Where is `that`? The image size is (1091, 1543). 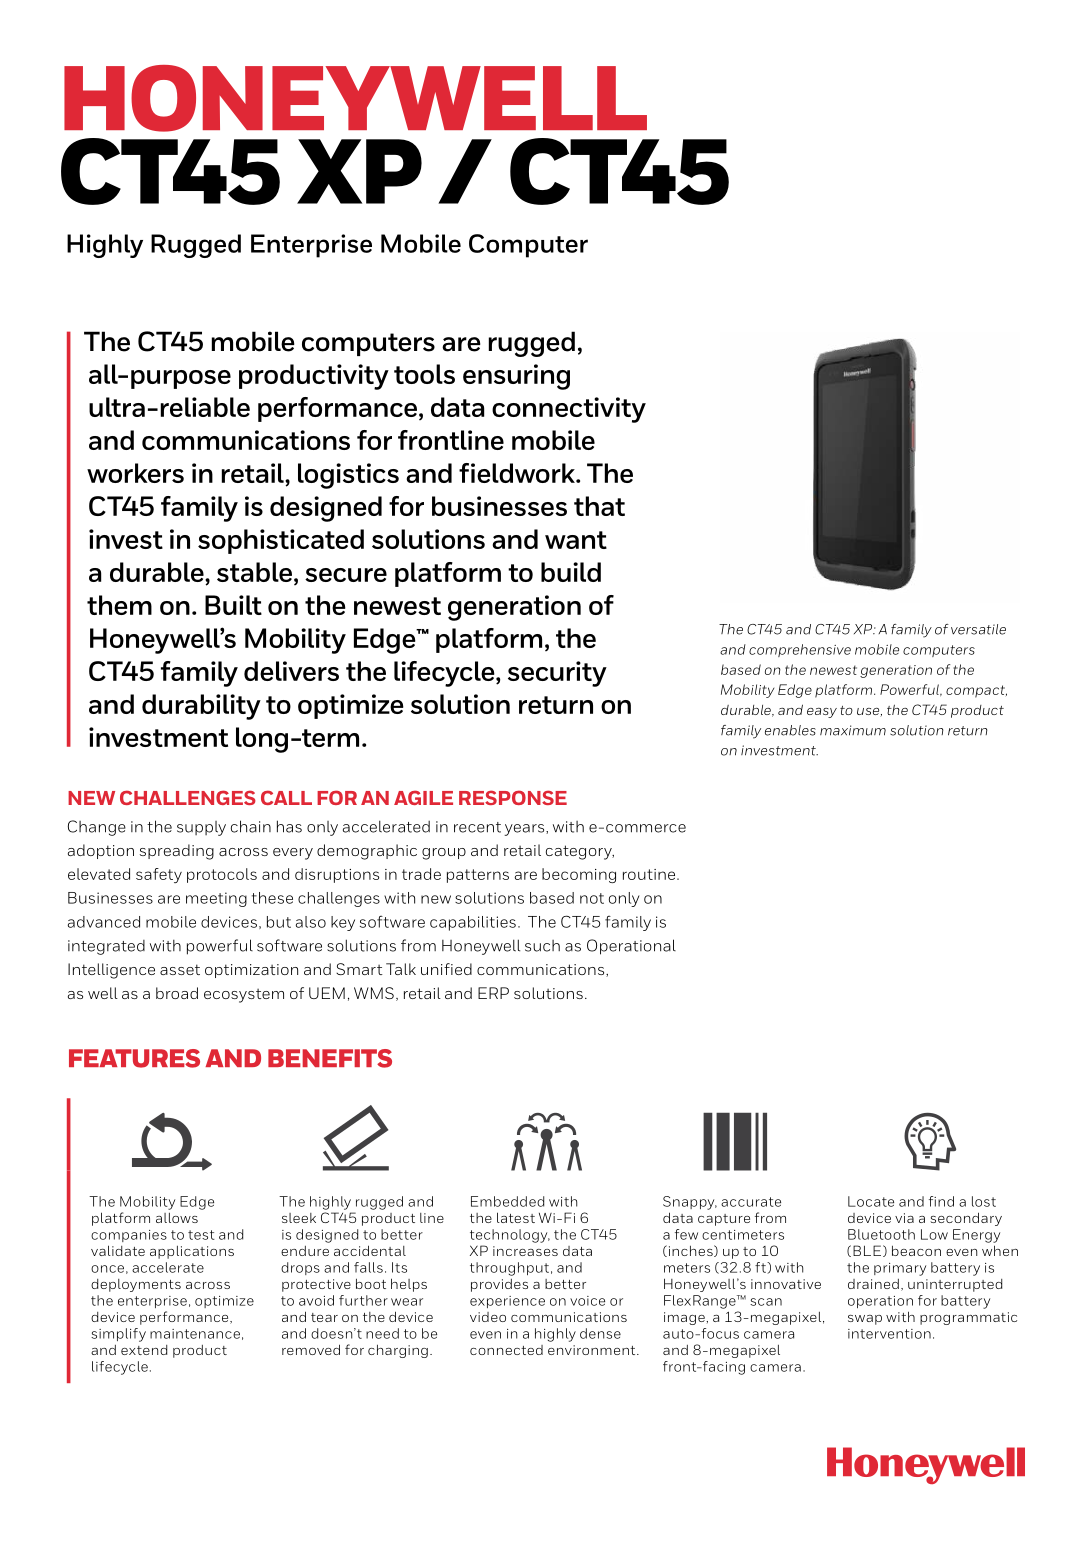 that is located at coordinates (599, 506).
